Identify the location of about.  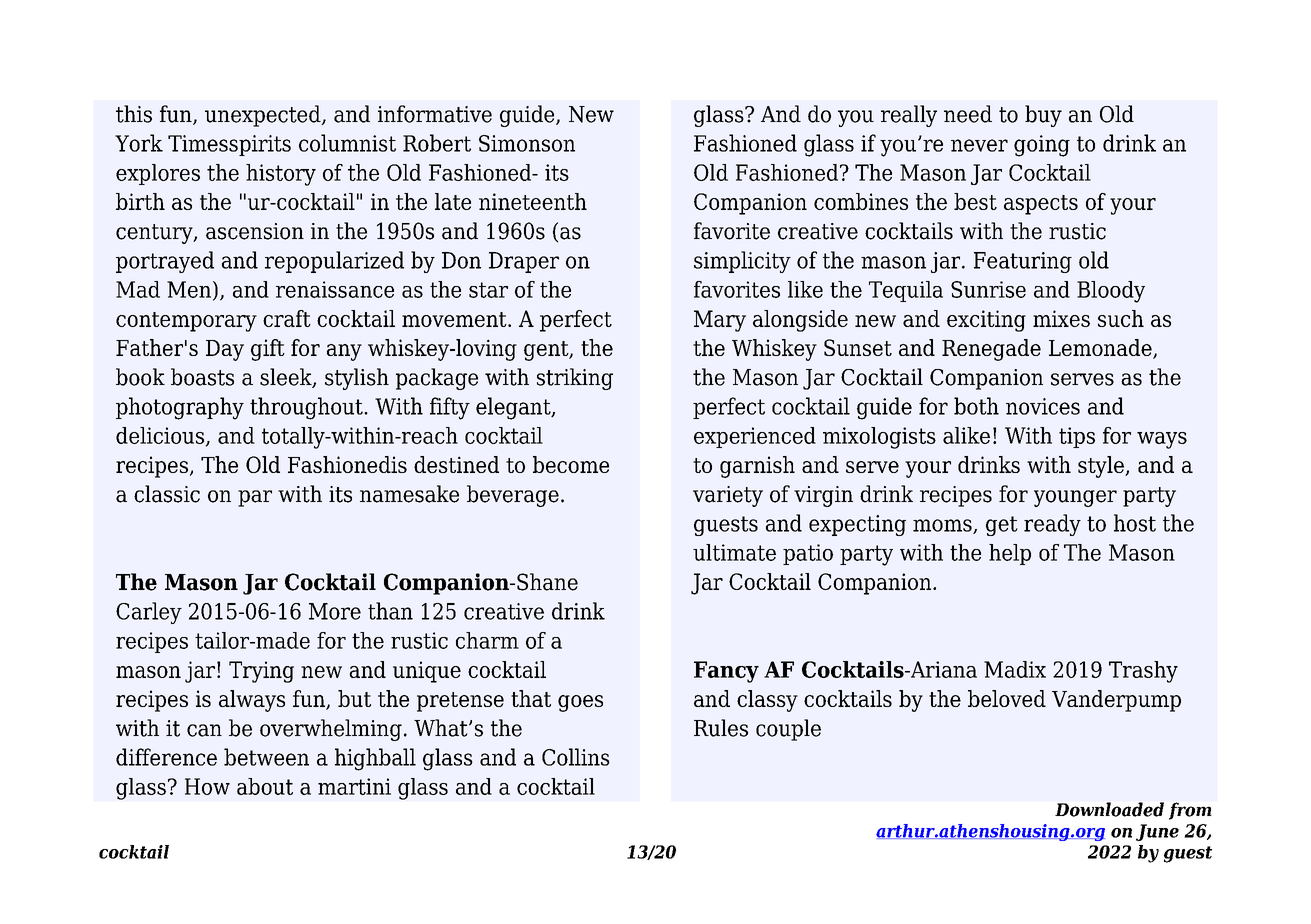
(265, 786).
